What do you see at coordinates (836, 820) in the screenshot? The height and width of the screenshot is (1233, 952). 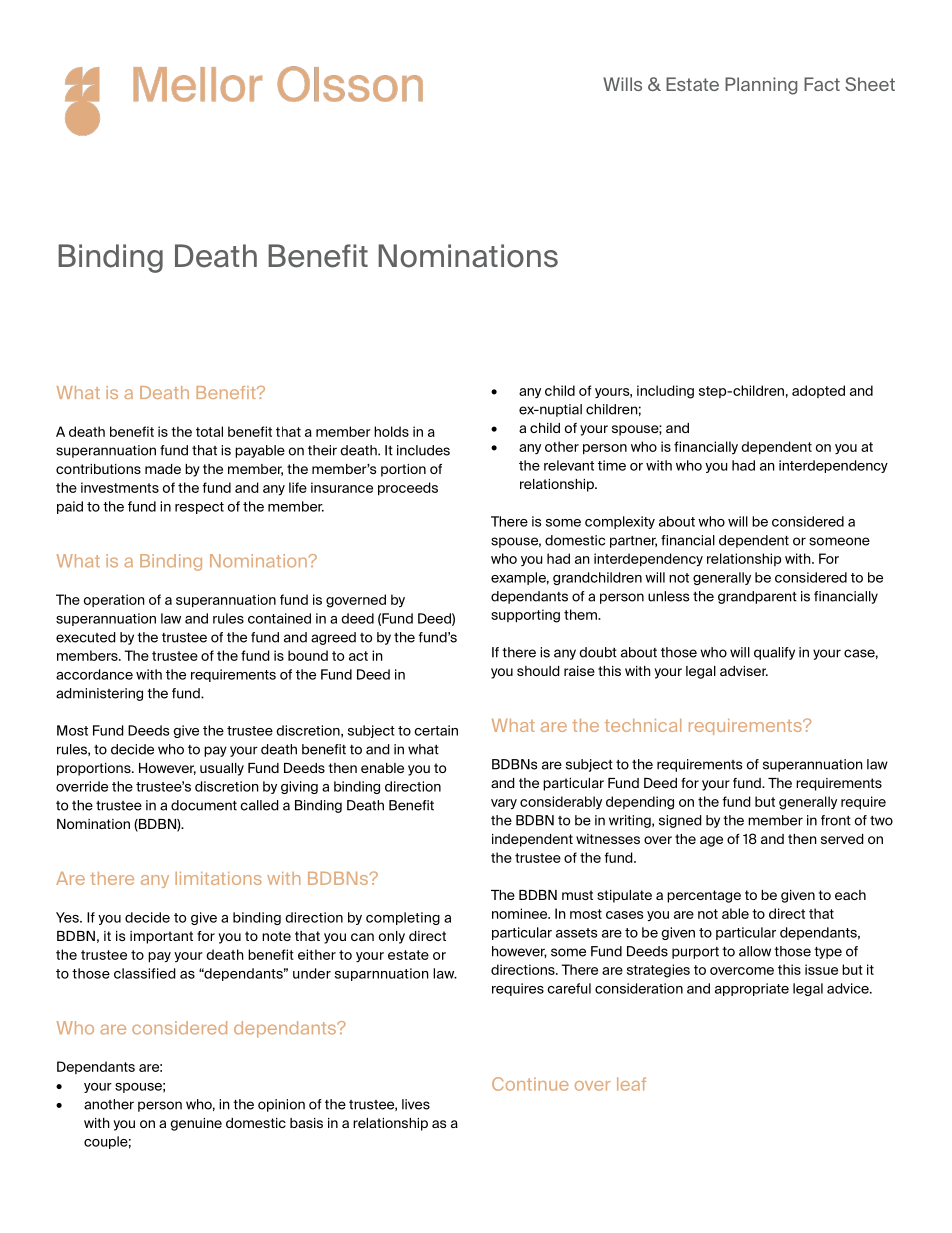 I see `front` at bounding box center [836, 820].
